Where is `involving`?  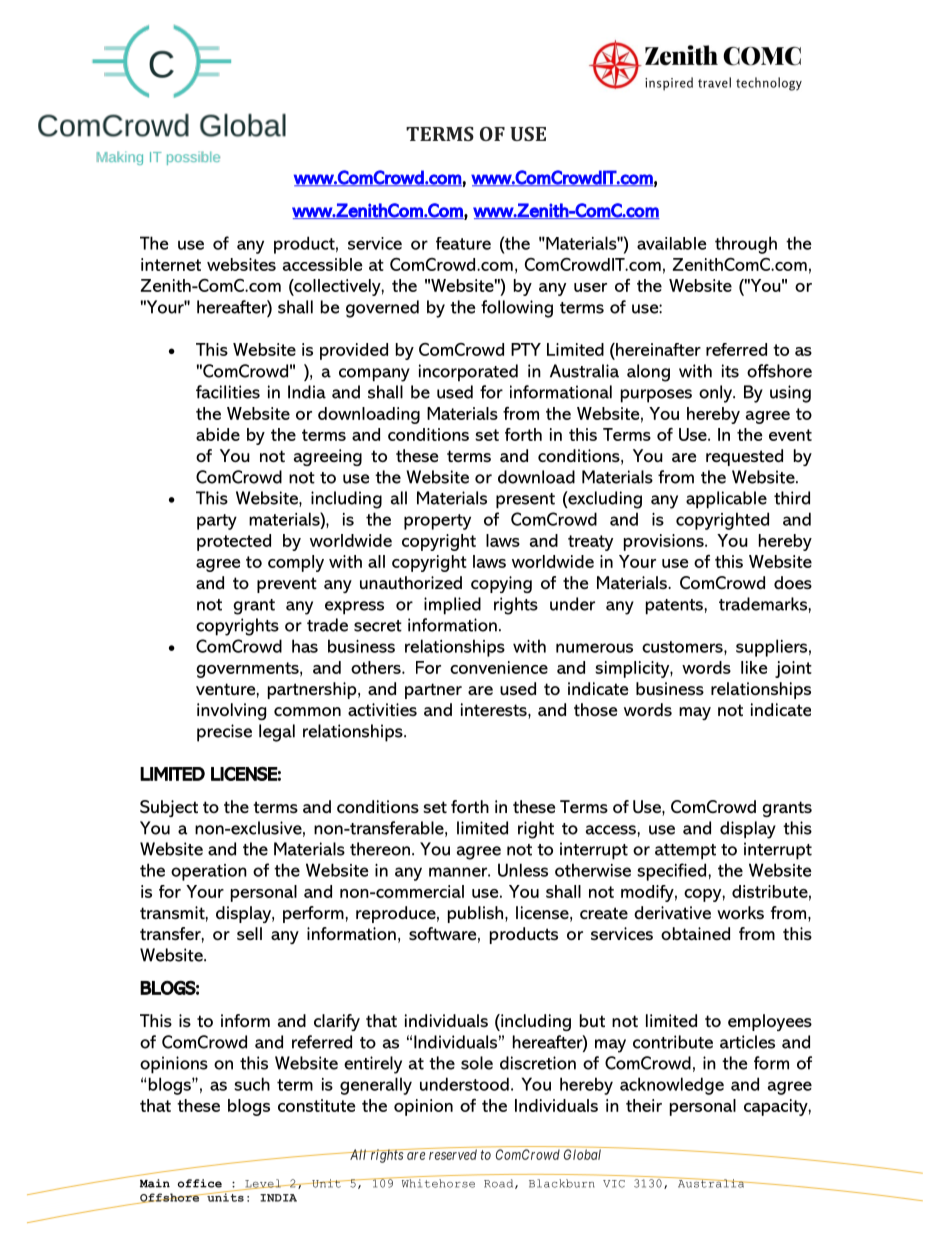
involving is located at coordinates (231, 711).
